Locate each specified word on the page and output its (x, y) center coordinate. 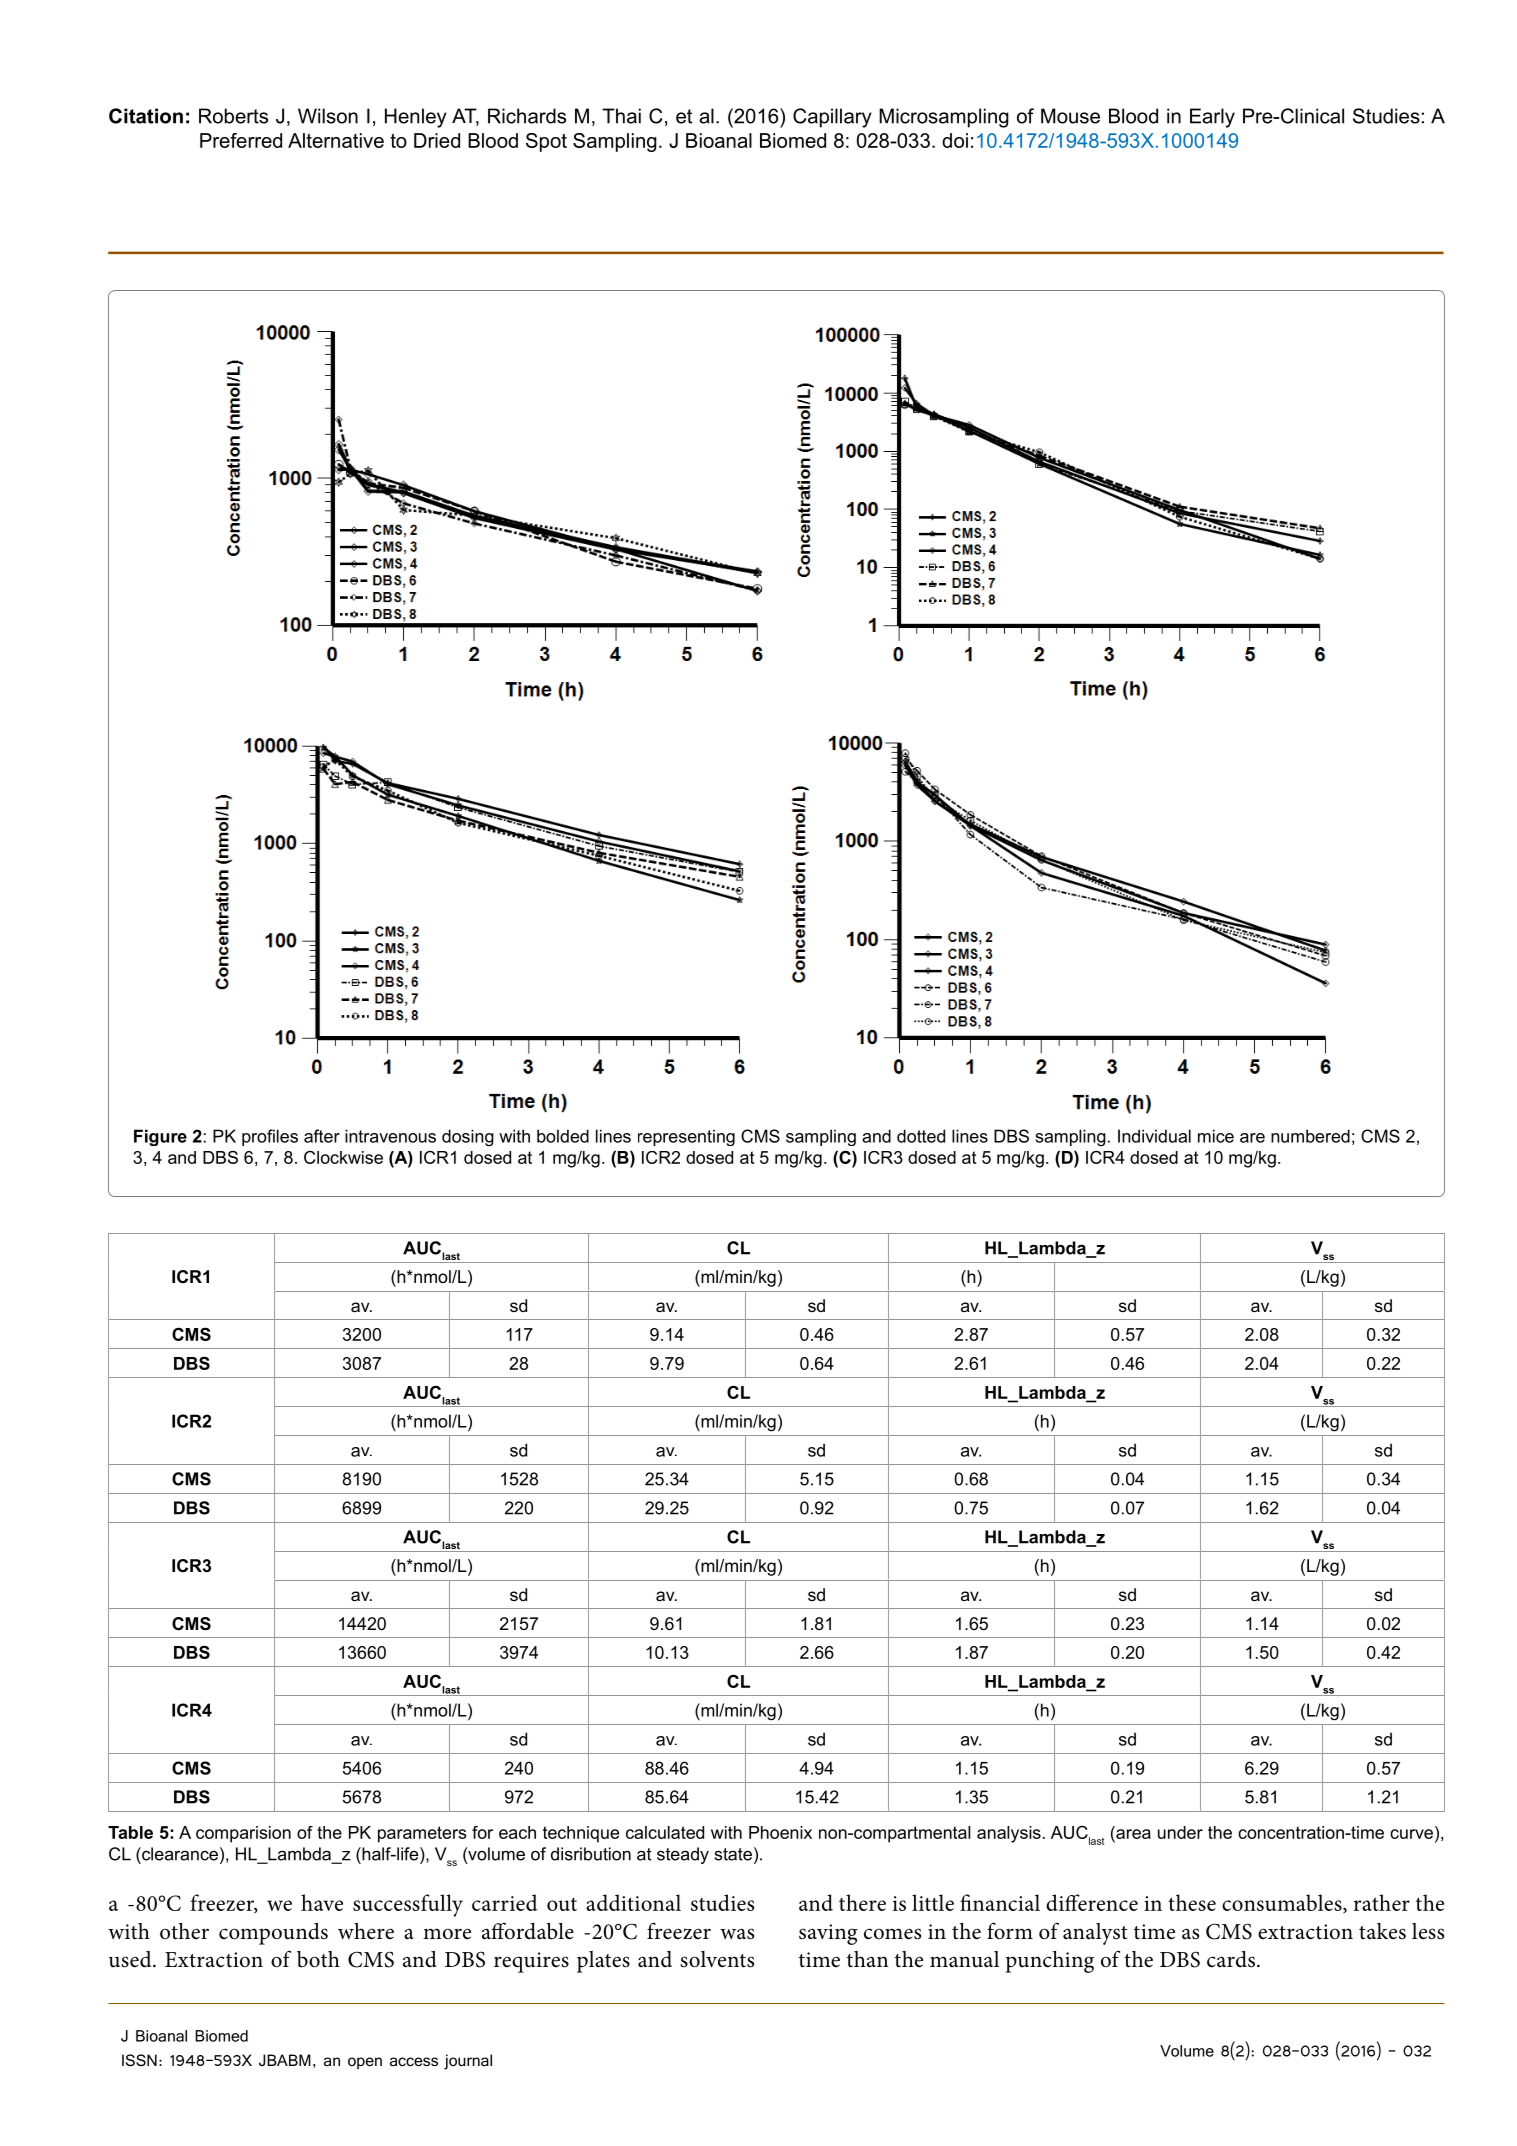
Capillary (832, 118)
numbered (1310, 1136)
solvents (717, 1959)
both (318, 1959)
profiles (270, 1137)
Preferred (241, 140)
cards (1231, 1959)
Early (1212, 118)
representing (686, 1137)
